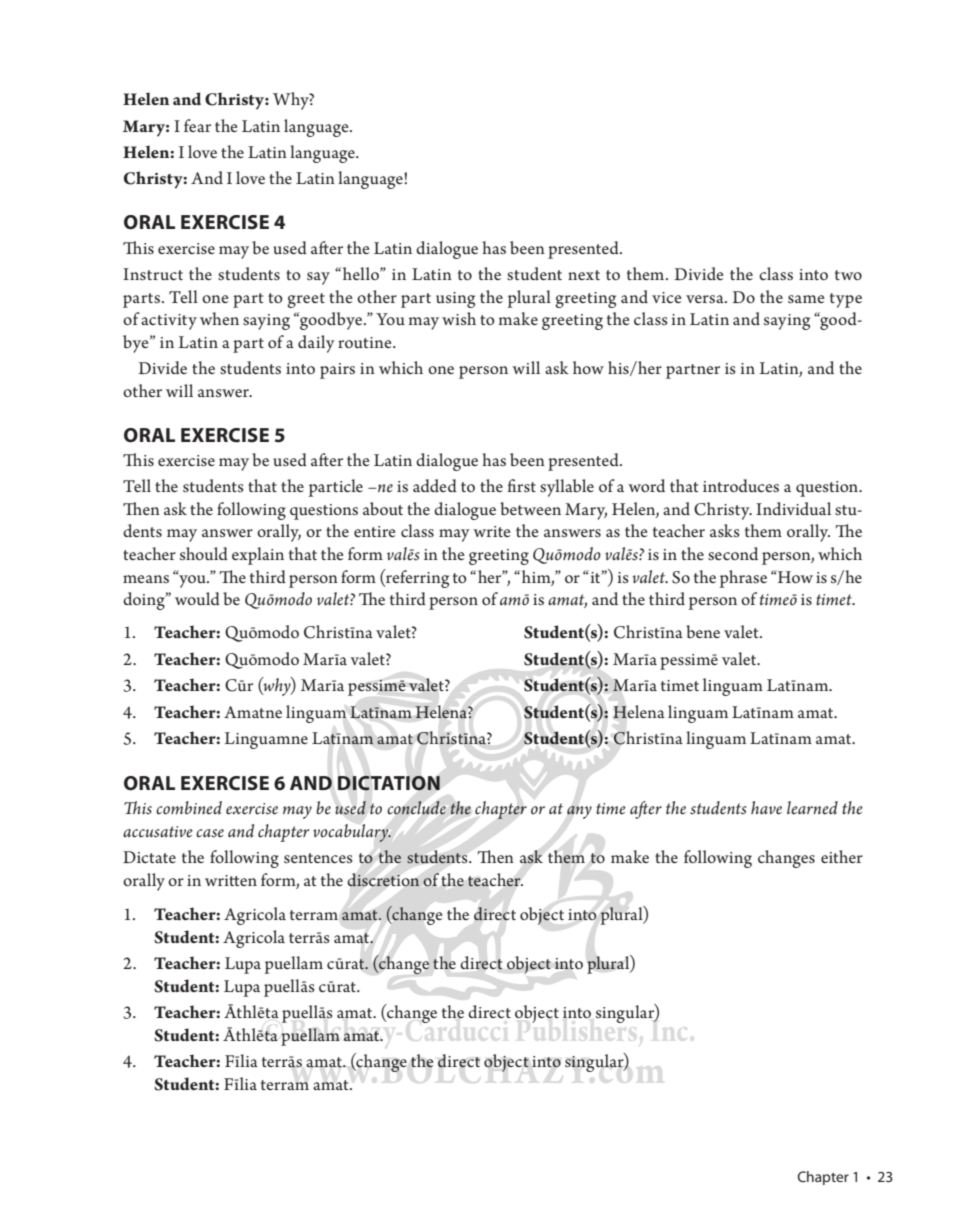 The width and height of the screenshot is (955, 1232). I want to click on same, so click(806, 299).
